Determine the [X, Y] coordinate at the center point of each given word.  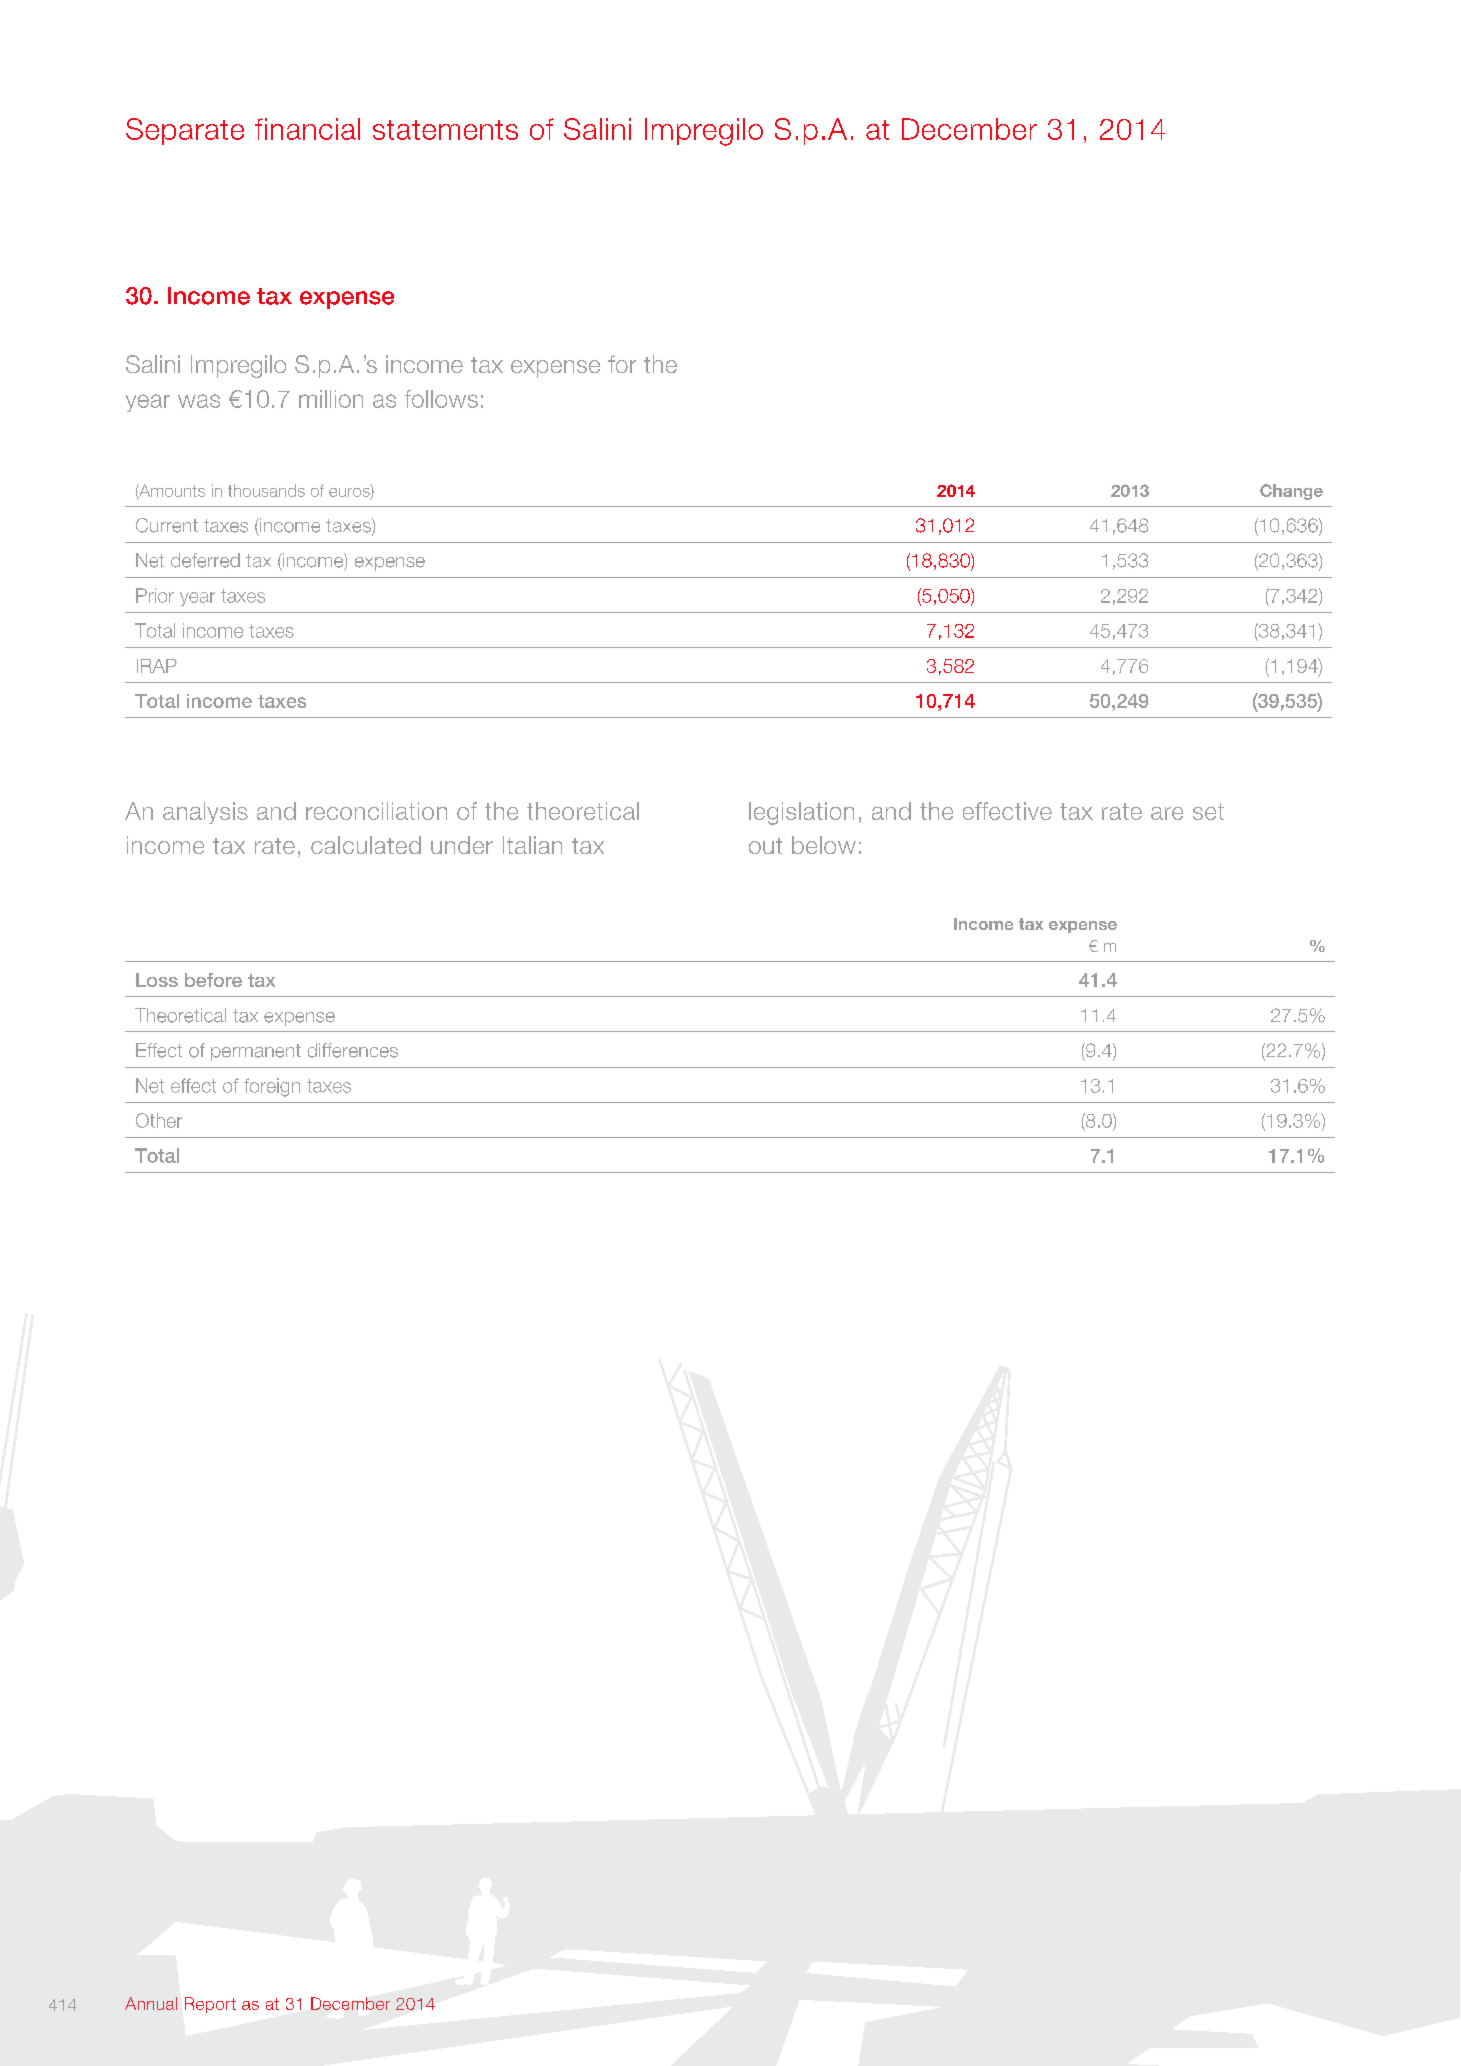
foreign [272, 1087]
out [765, 846]
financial [307, 129]
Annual [151, 2003]
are [1167, 813]
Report [210, 2005]
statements [445, 130]
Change [1291, 492]
